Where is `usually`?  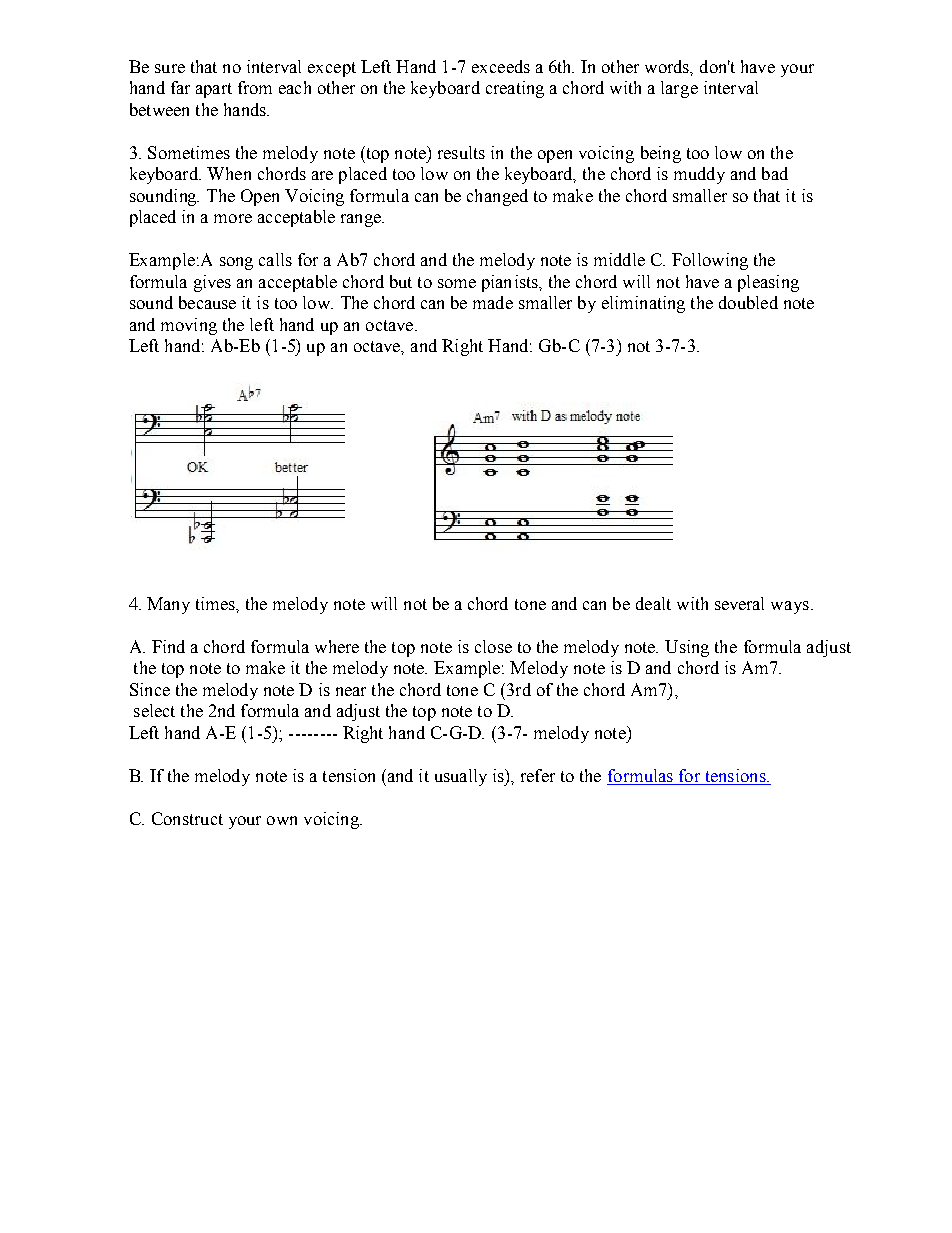 usually is located at coordinates (461, 777).
